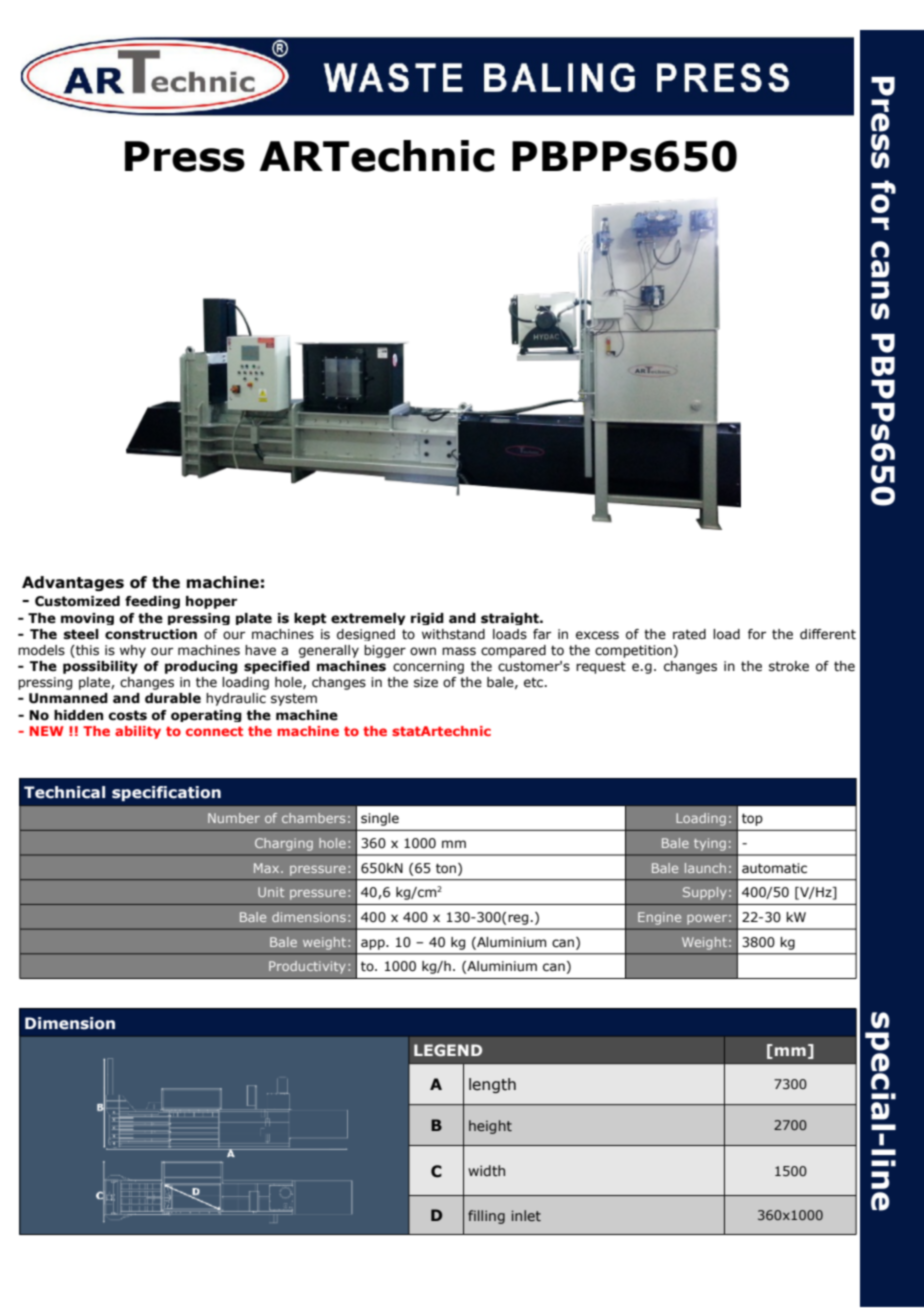 The image size is (924, 1308). Describe the element at coordinates (271, 892) in the screenshot. I see `Unit` at that location.
